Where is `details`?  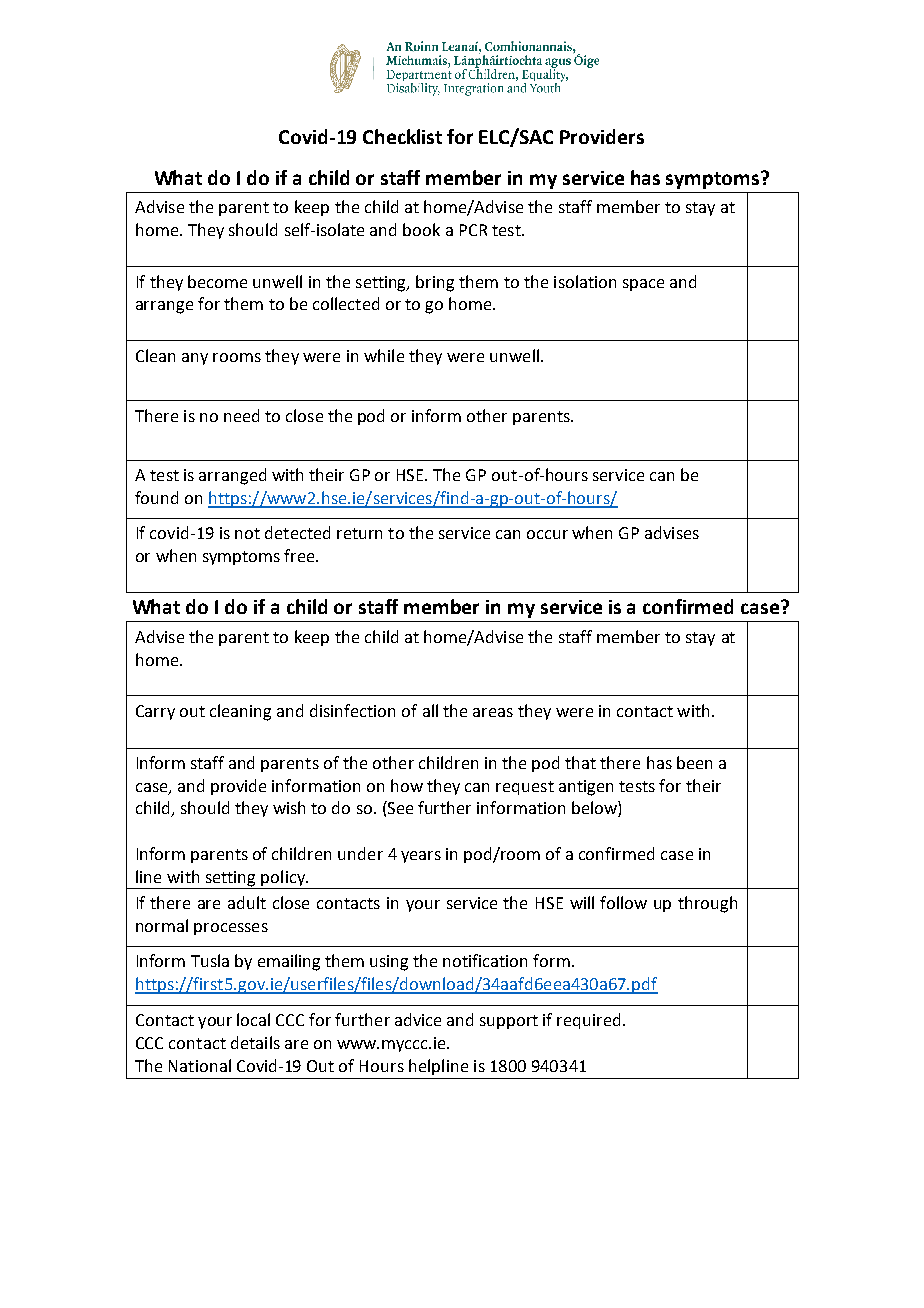 details is located at coordinates (255, 1042).
